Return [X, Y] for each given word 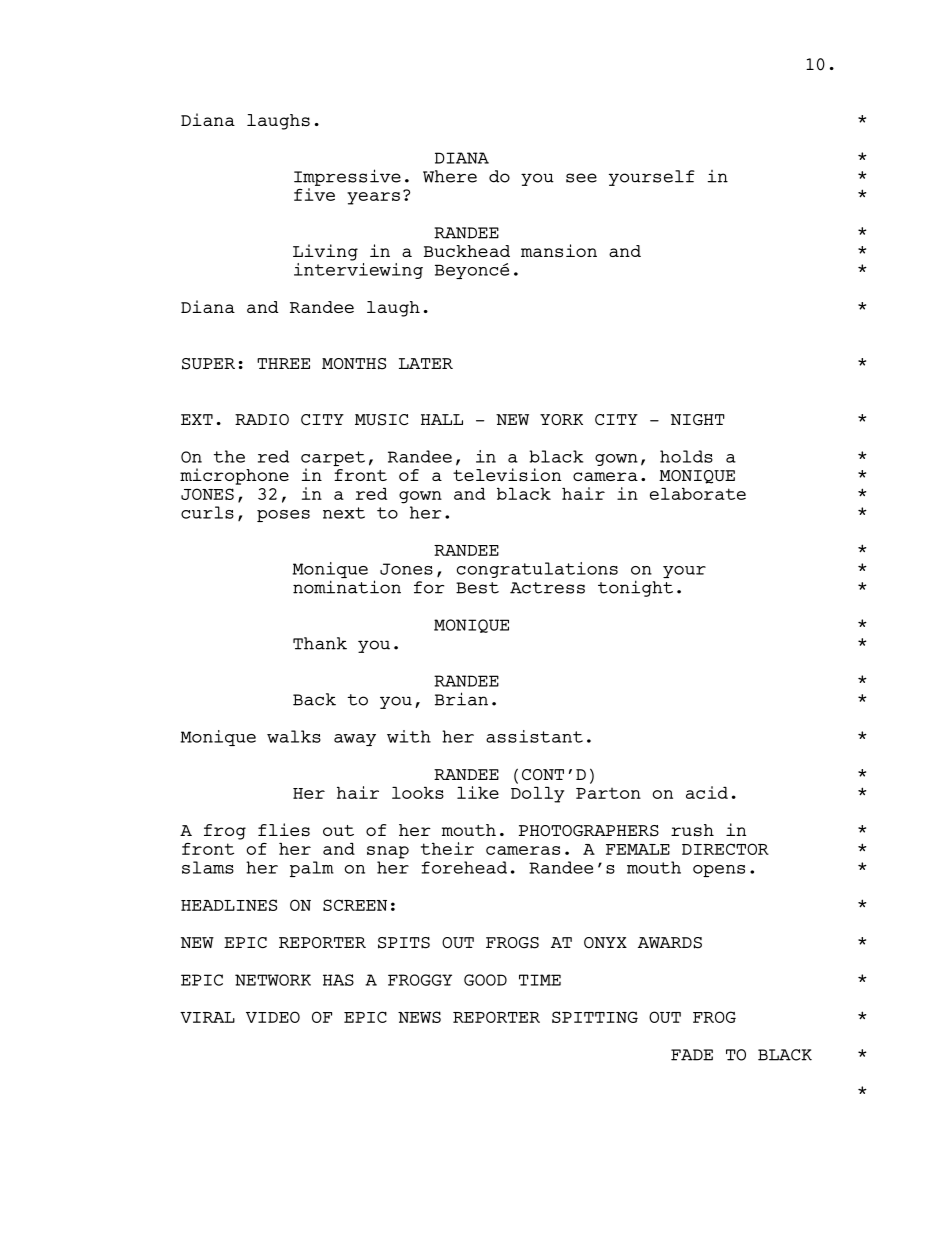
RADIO [262, 419]
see [581, 178]
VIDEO [273, 1017]
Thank [320, 643]
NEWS [419, 1017]
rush [692, 830]
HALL [442, 419]
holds [686, 456]
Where [450, 176]
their [447, 848]
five [314, 194]
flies [284, 830]
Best [477, 588]
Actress [547, 588]
